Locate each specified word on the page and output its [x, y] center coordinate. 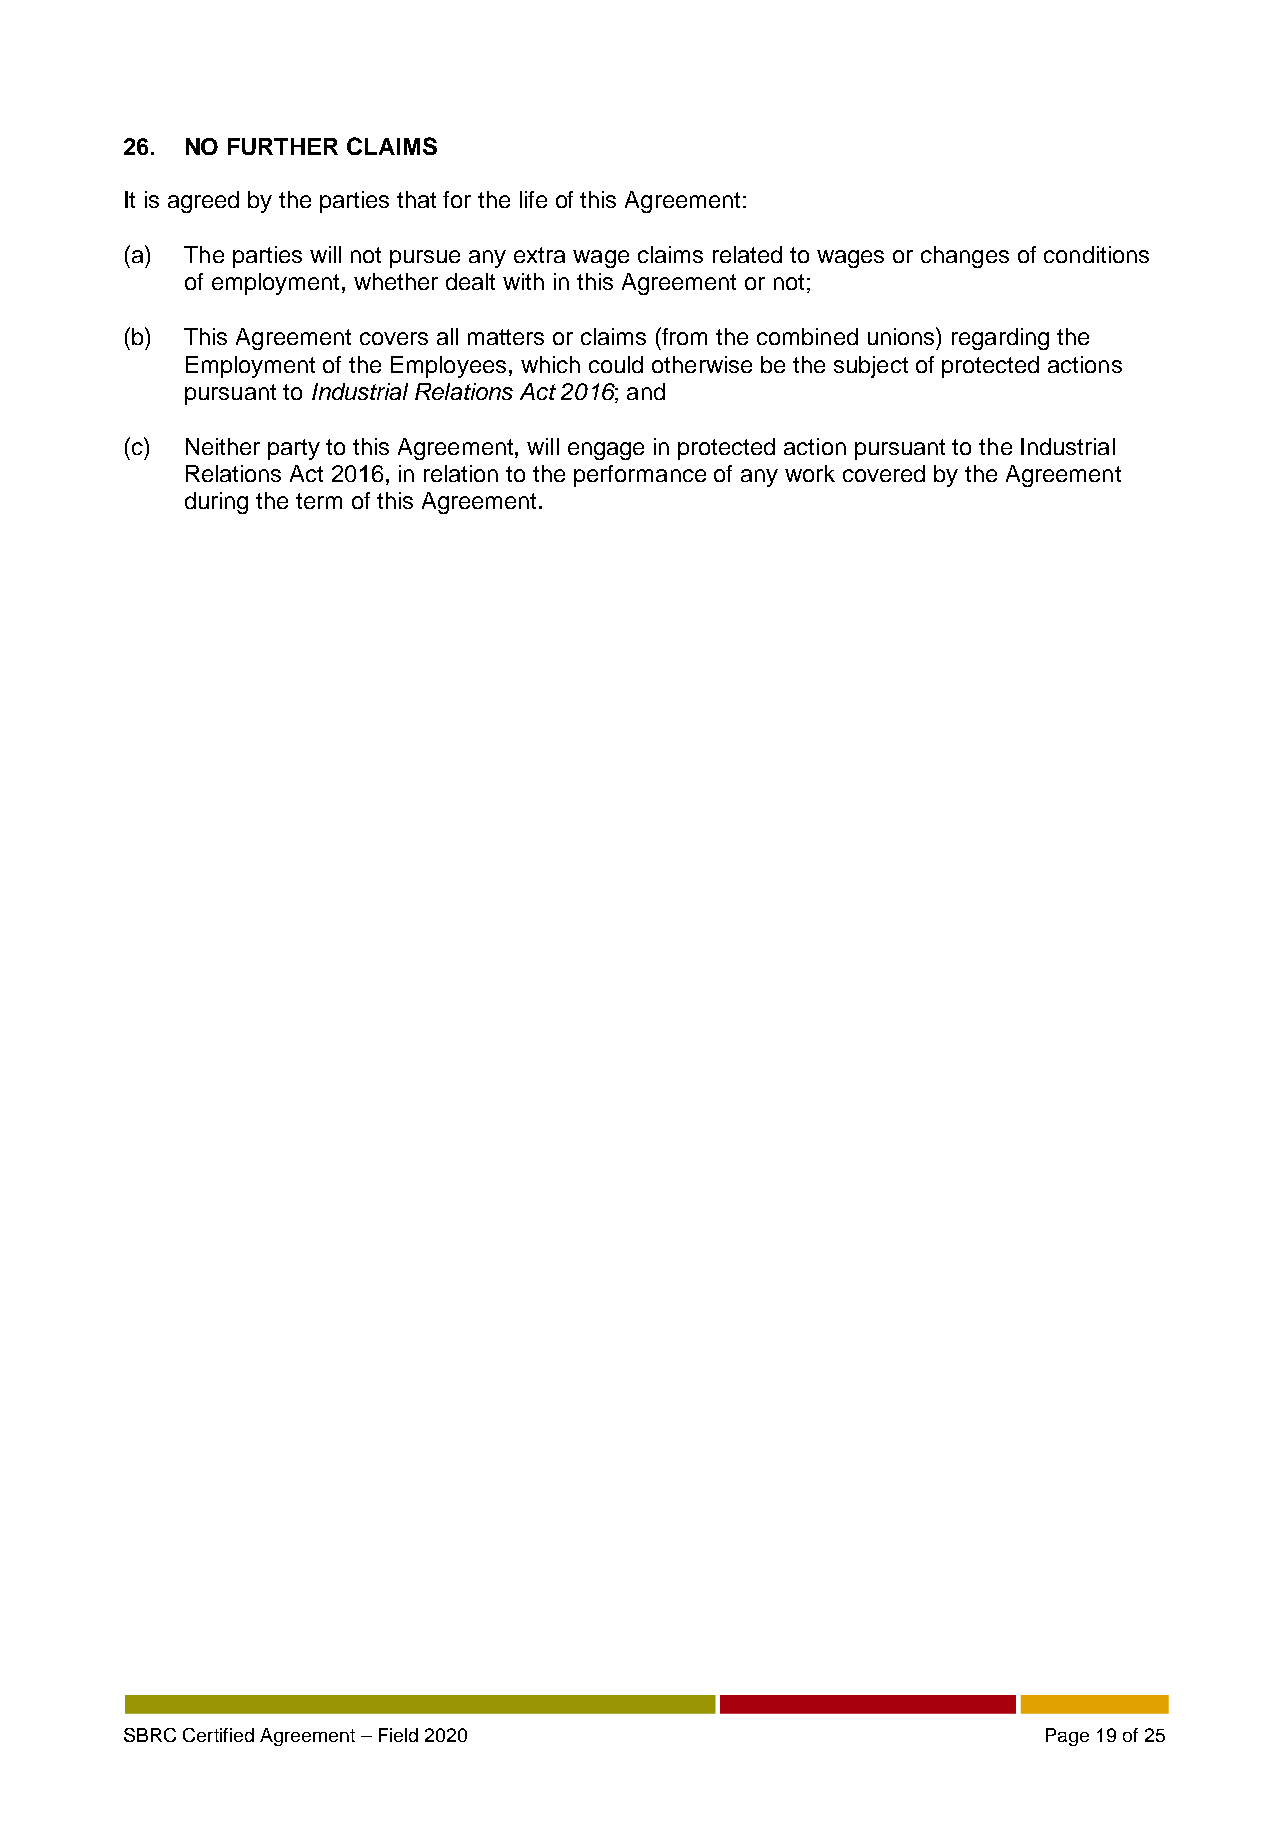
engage [606, 451]
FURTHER [283, 146]
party [294, 449]
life [533, 199]
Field [398, 1735]
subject [871, 367]
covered [884, 473]
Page [1067, 1737]
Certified [218, 1735]
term [319, 501]
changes [965, 257]
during [216, 503]
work [810, 473]
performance [640, 476]
